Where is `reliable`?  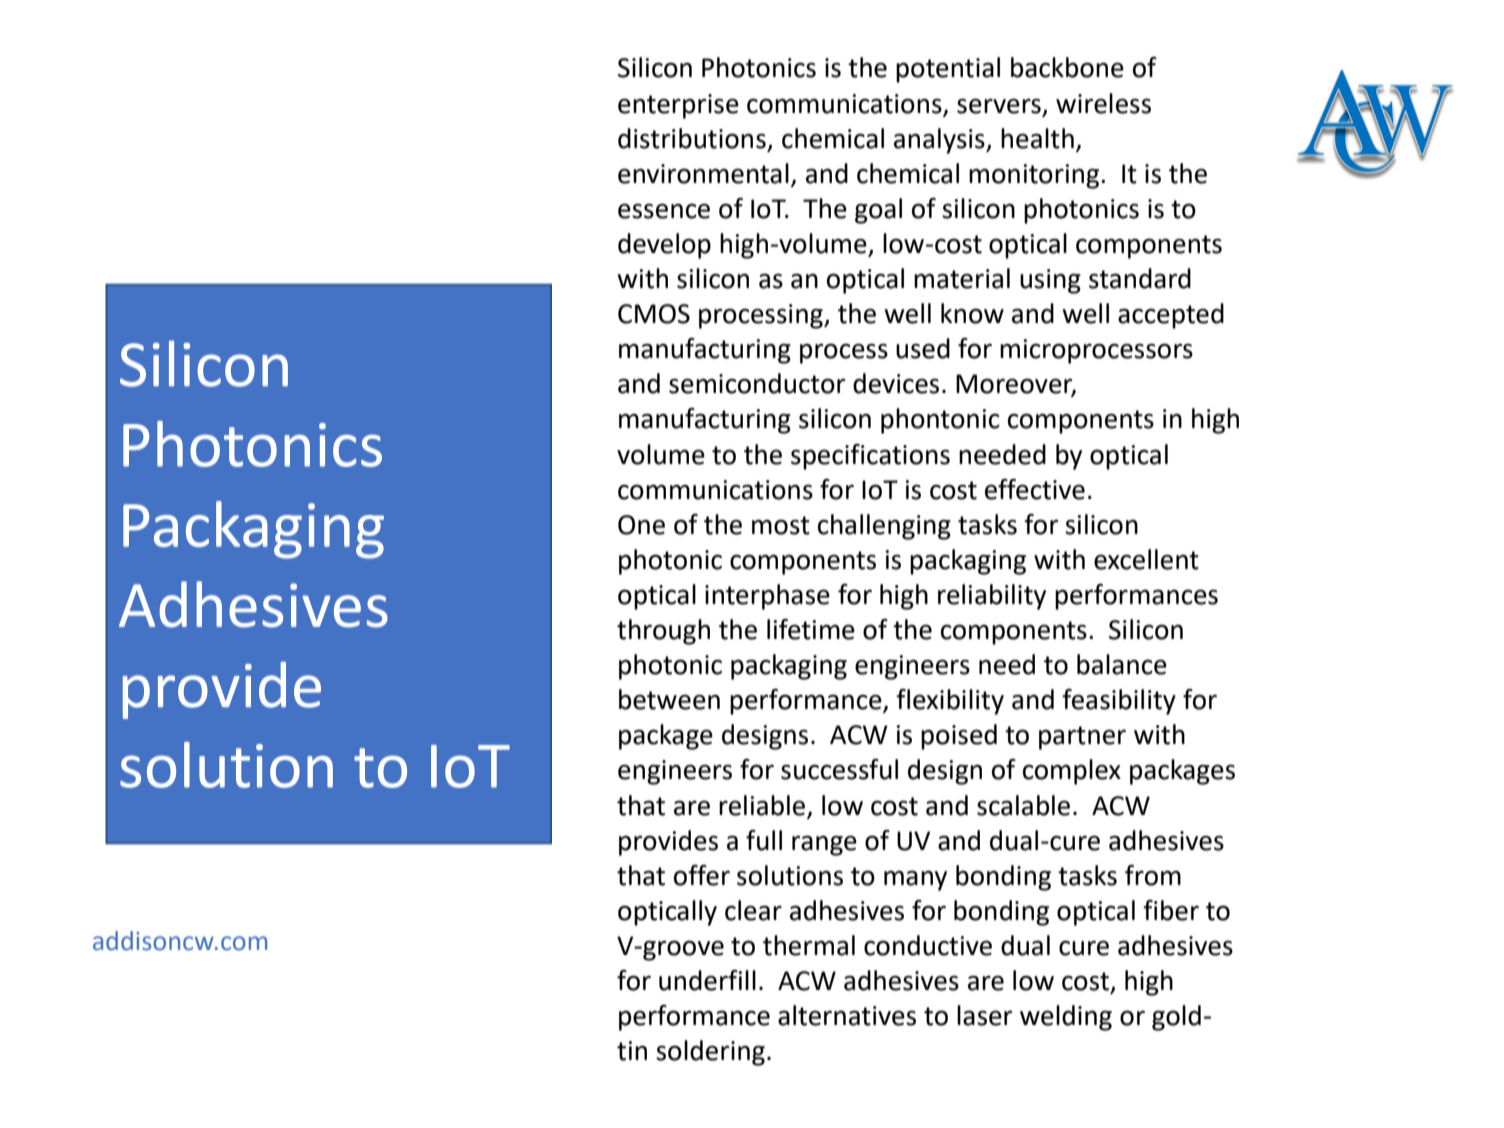 reliable is located at coordinates (762, 805).
